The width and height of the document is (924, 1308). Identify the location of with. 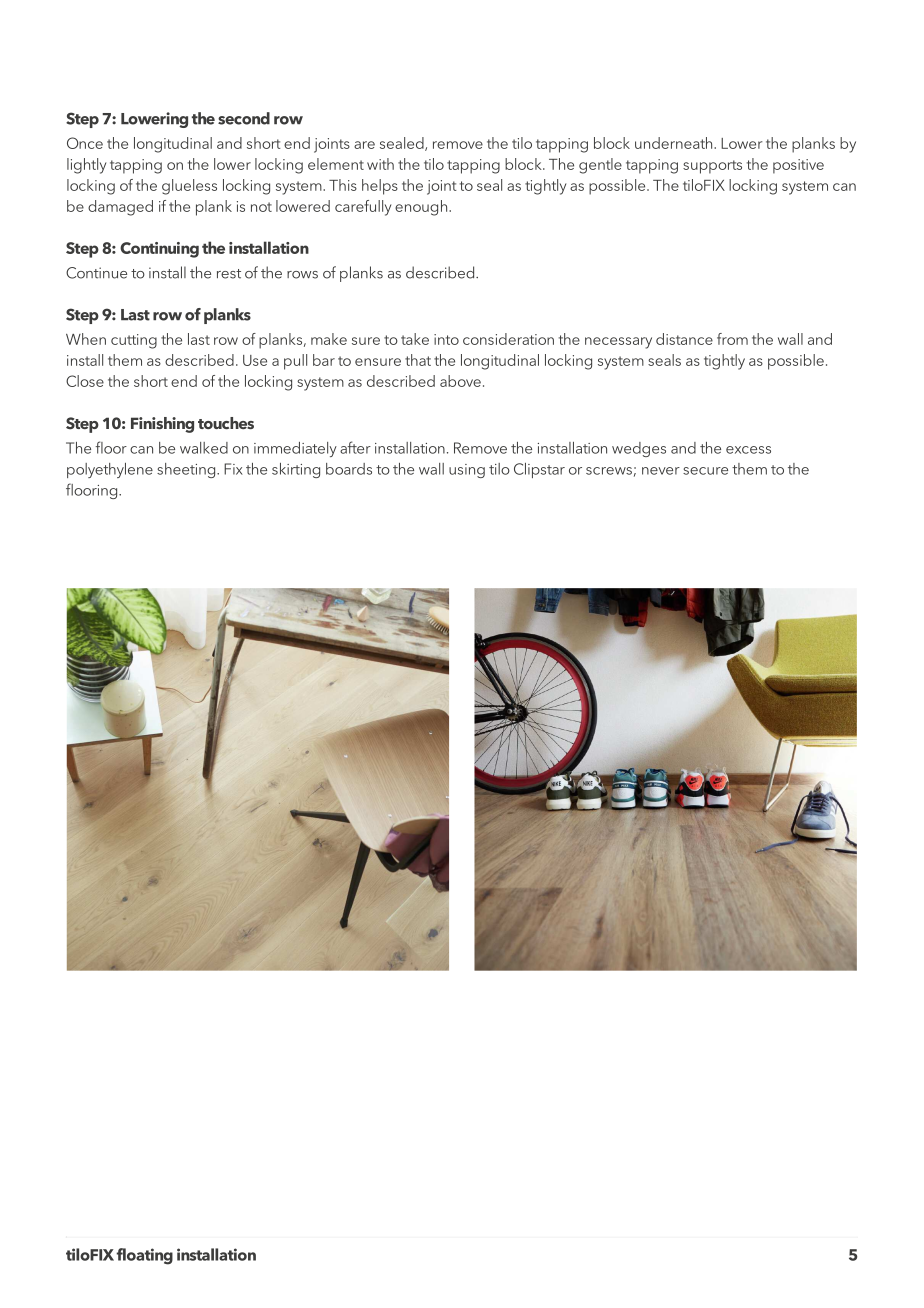
(380, 164).
